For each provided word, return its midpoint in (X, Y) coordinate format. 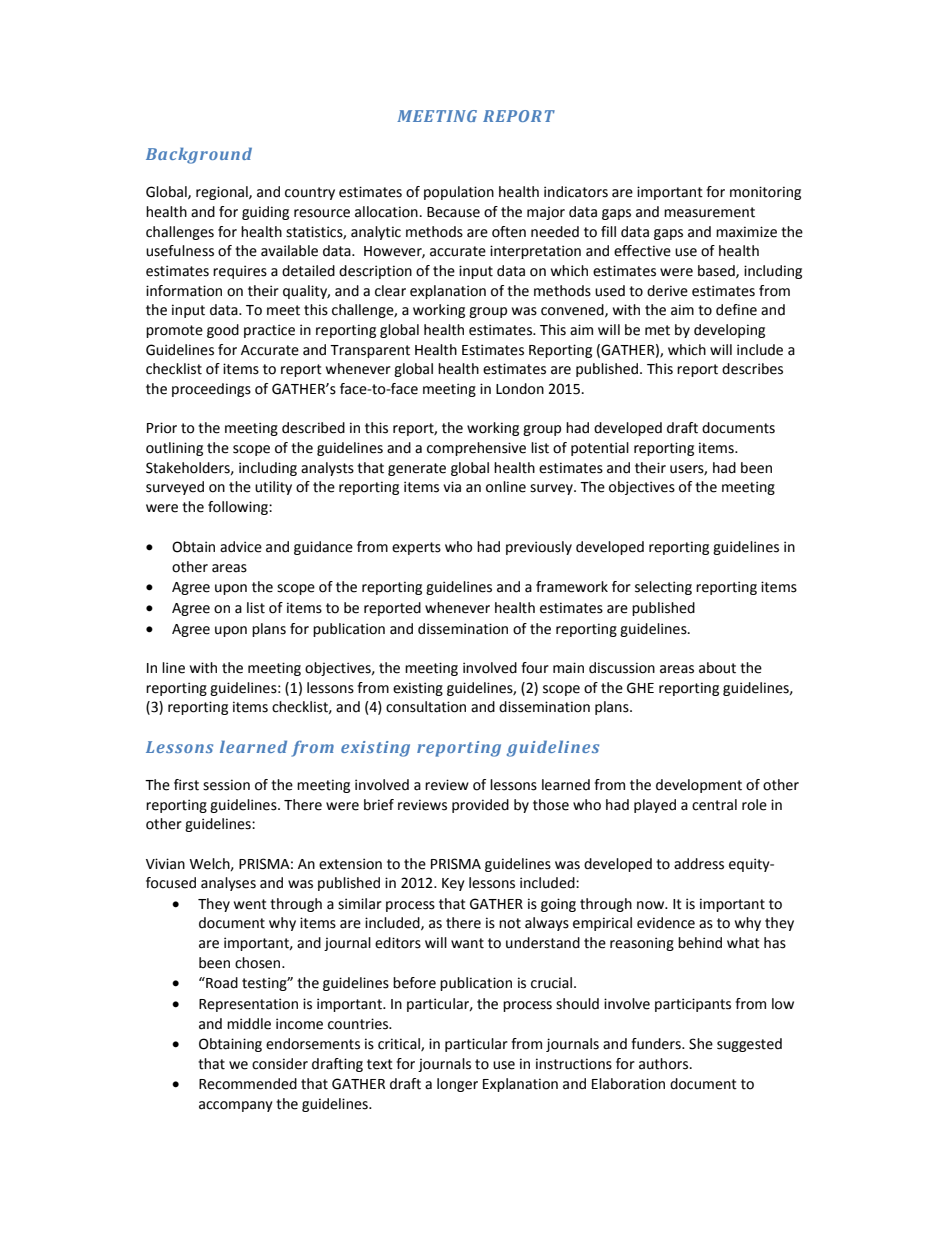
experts (416, 548)
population (459, 193)
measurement (709, 212)
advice (241, 547)
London (520, 389)
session (226, 785)
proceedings (211, 390)
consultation (426, 707)
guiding (265, 213)
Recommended (248, 1084)
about (717, 668)
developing (729, 331)
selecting (663, 588)
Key (453, 884)
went (250, 904)
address (699, 864)
